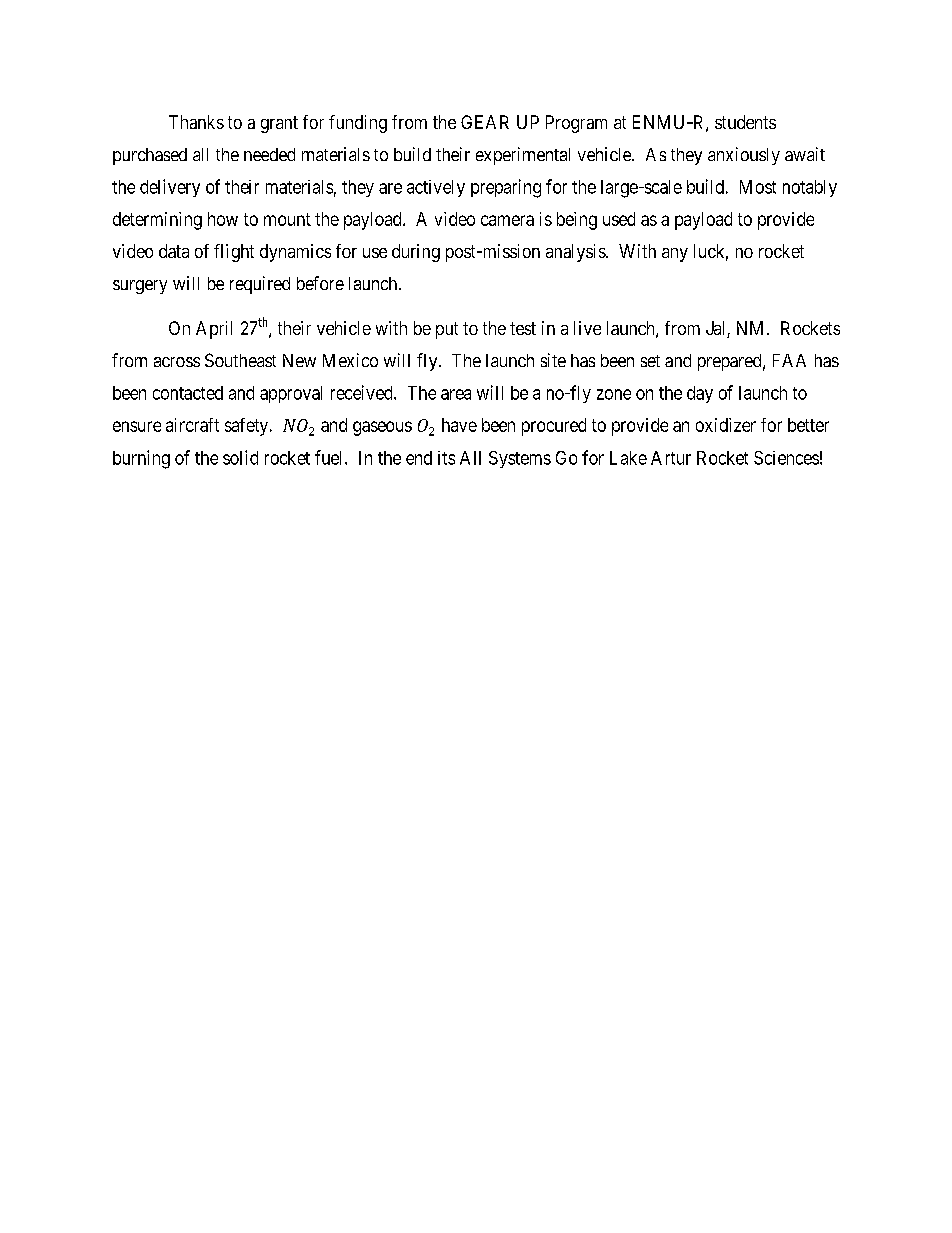  Describe the element at coordinates (196, 122) in the screenshot. I see `Thanks` at that location.
